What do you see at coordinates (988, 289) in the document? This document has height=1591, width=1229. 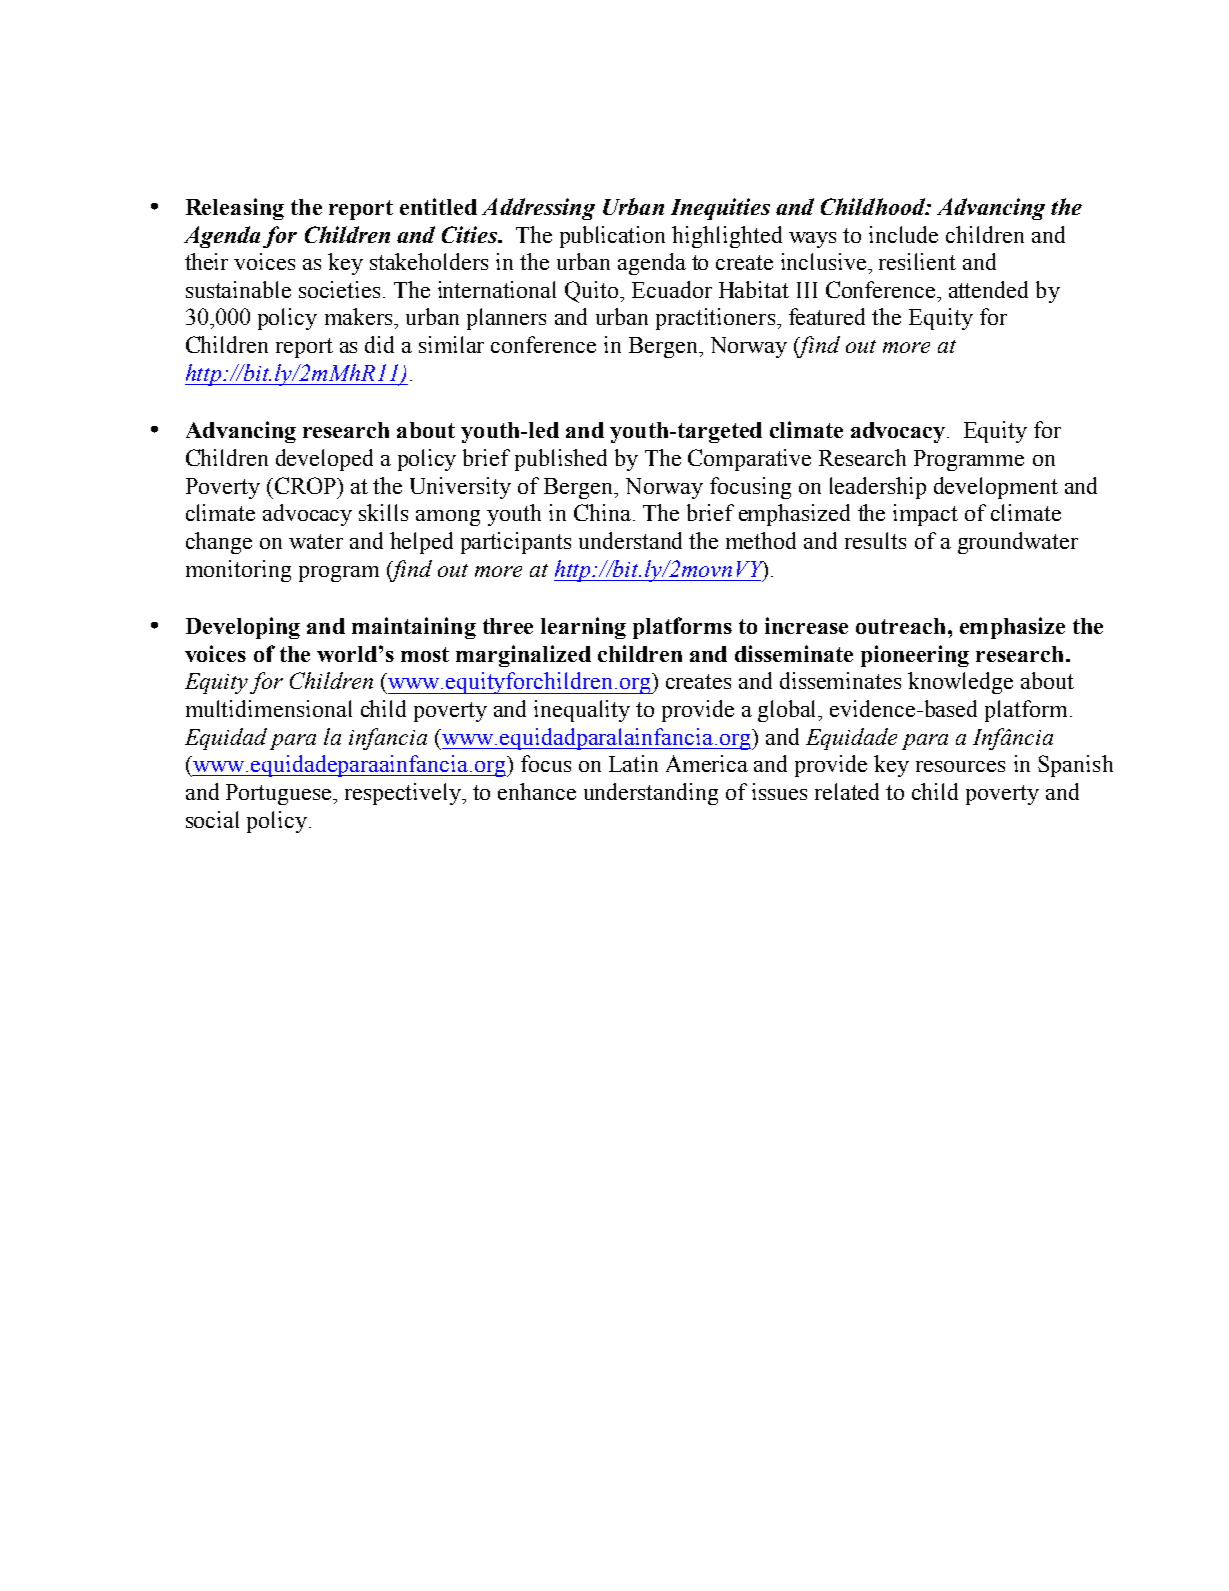 I see `attended` at bounding box center [988, 289].
